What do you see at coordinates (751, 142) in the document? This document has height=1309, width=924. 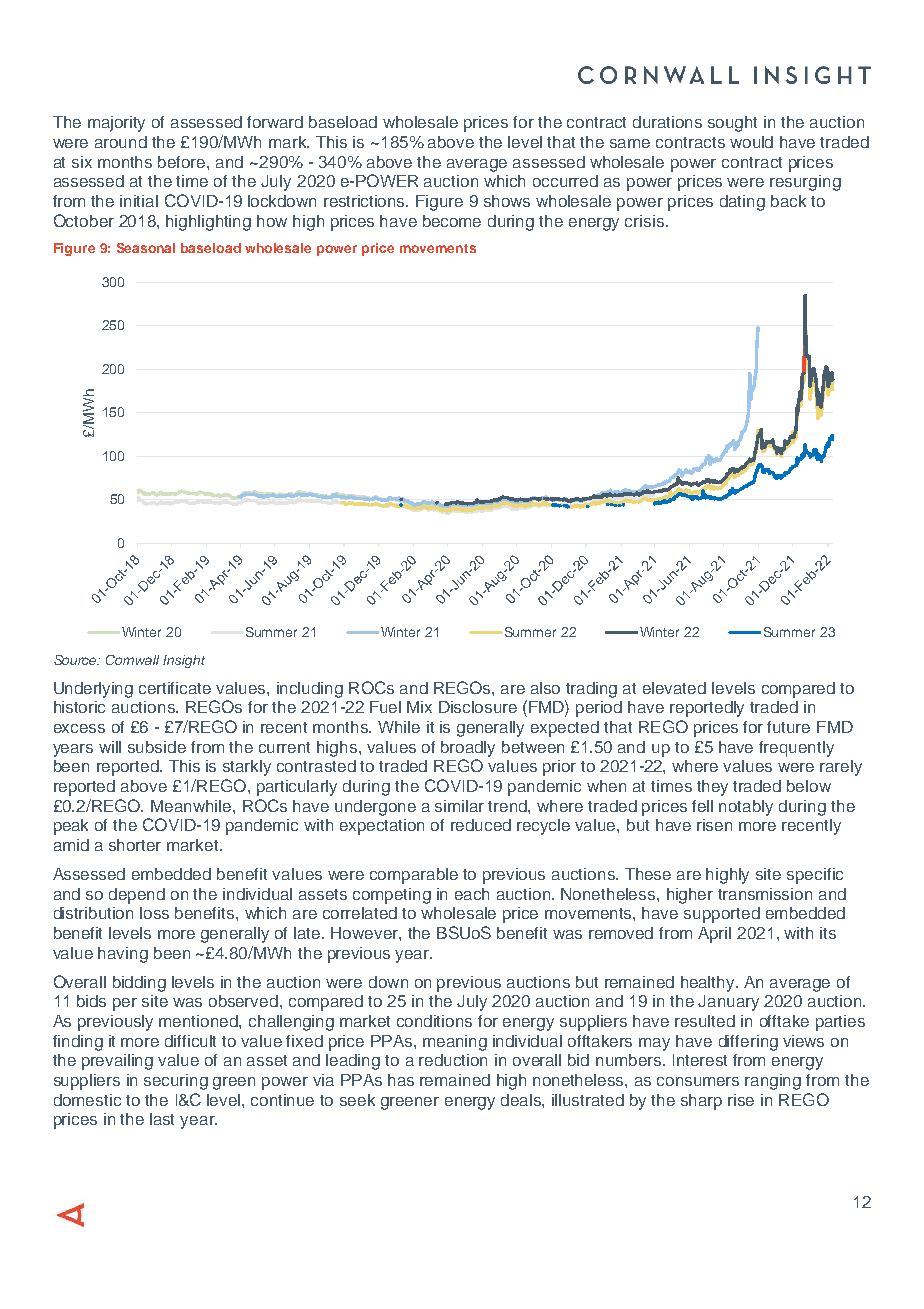 I see `would` at bounding box center [751, 142].
